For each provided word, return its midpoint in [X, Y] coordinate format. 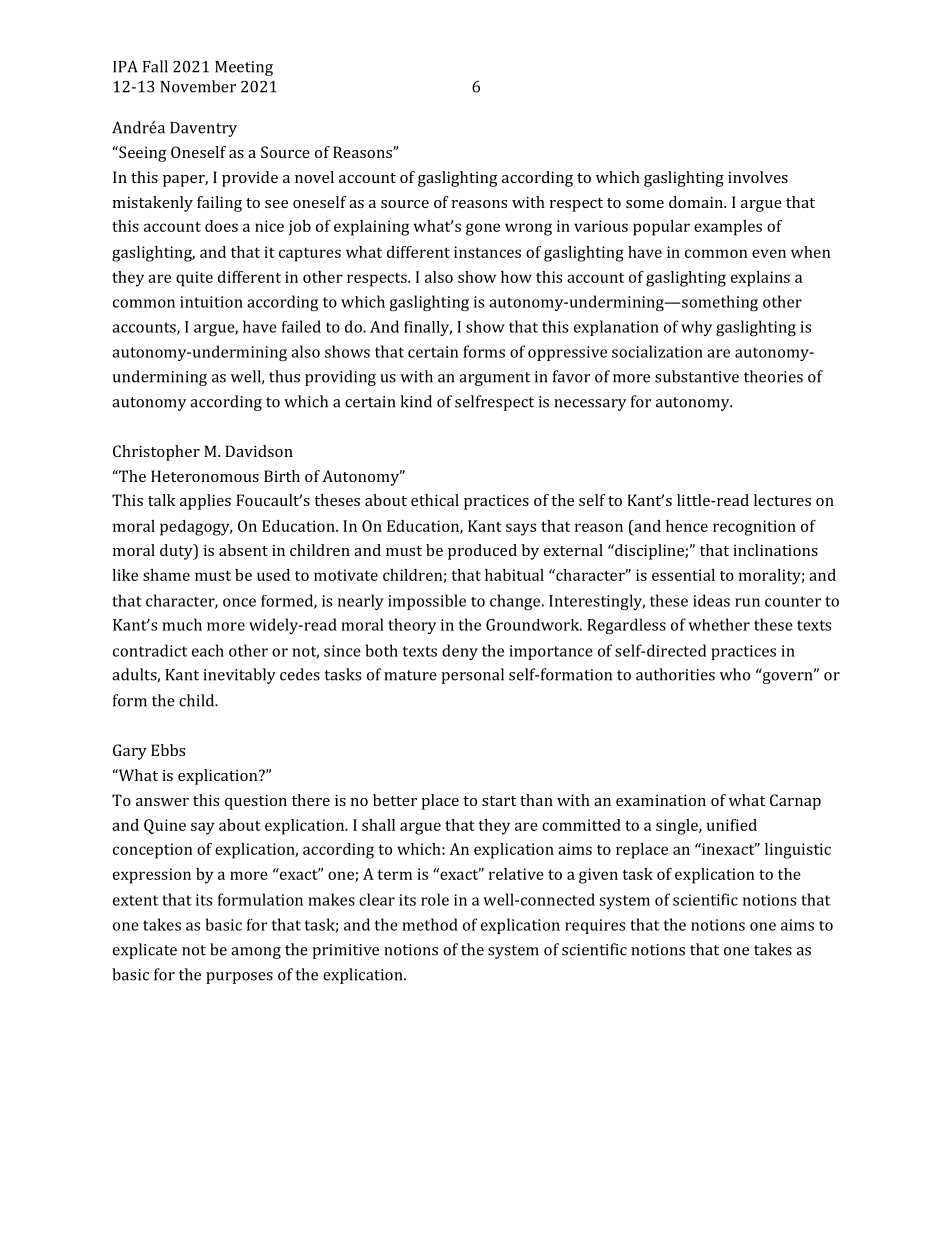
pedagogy [196, 528]
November [198, 86]
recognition [754, 528]
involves [758, 177]
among [256, 953]
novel [314, 177]
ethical [435, 500]
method [430, 924]
